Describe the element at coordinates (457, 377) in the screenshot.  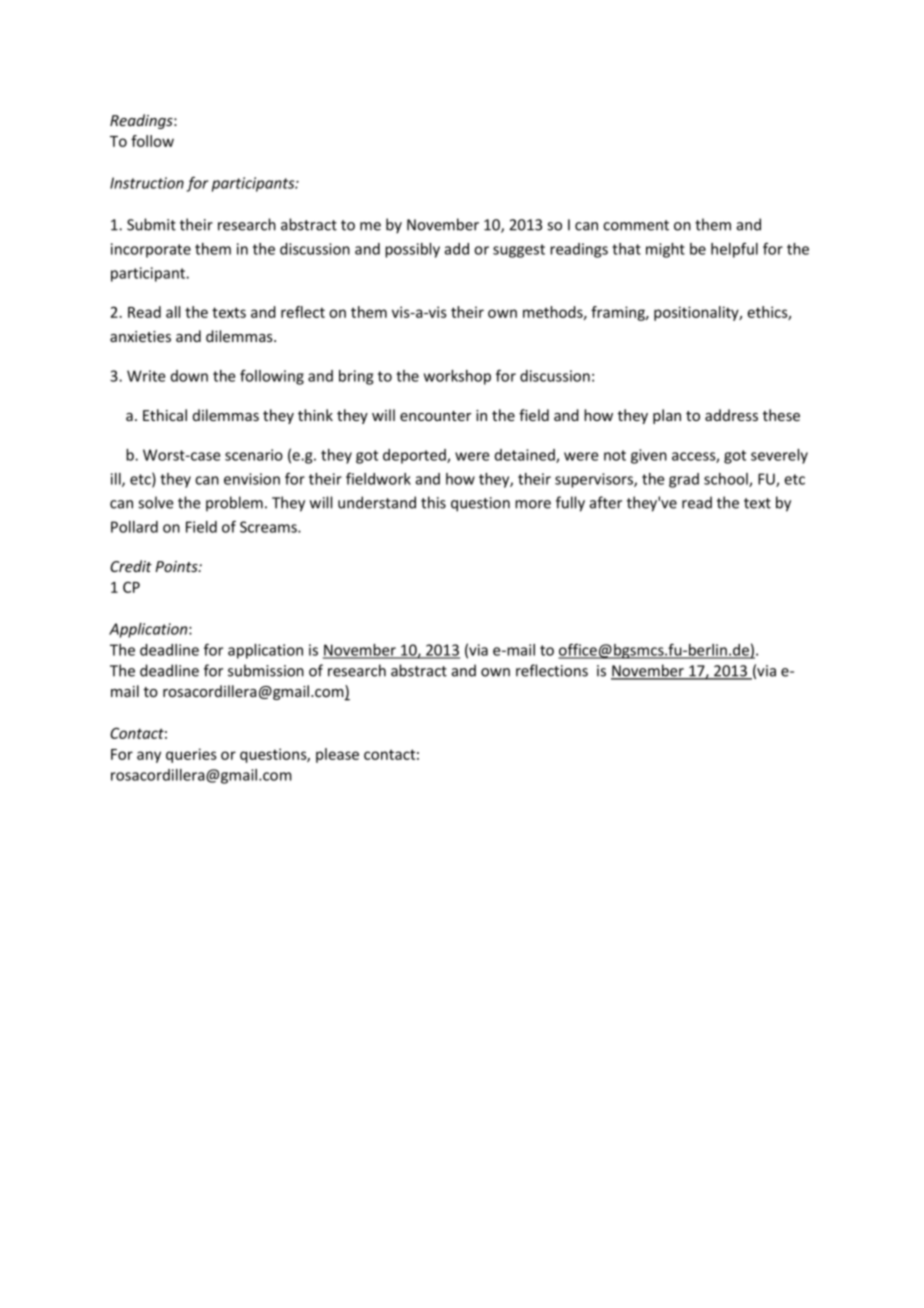
I see `workshop` at that location.
